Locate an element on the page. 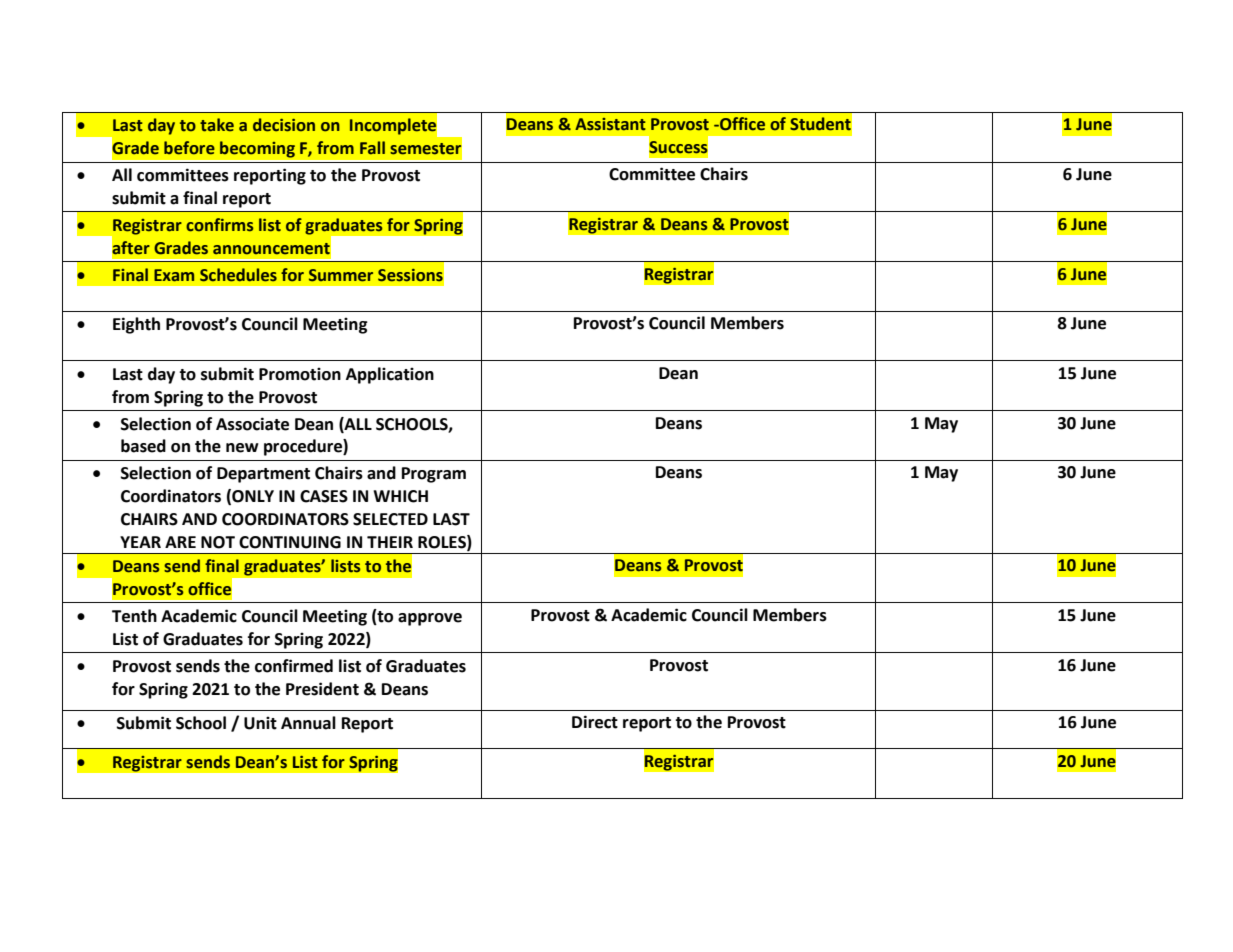 This page has height=952, width=1233. Assistant is located at coordinates (610, 124).
